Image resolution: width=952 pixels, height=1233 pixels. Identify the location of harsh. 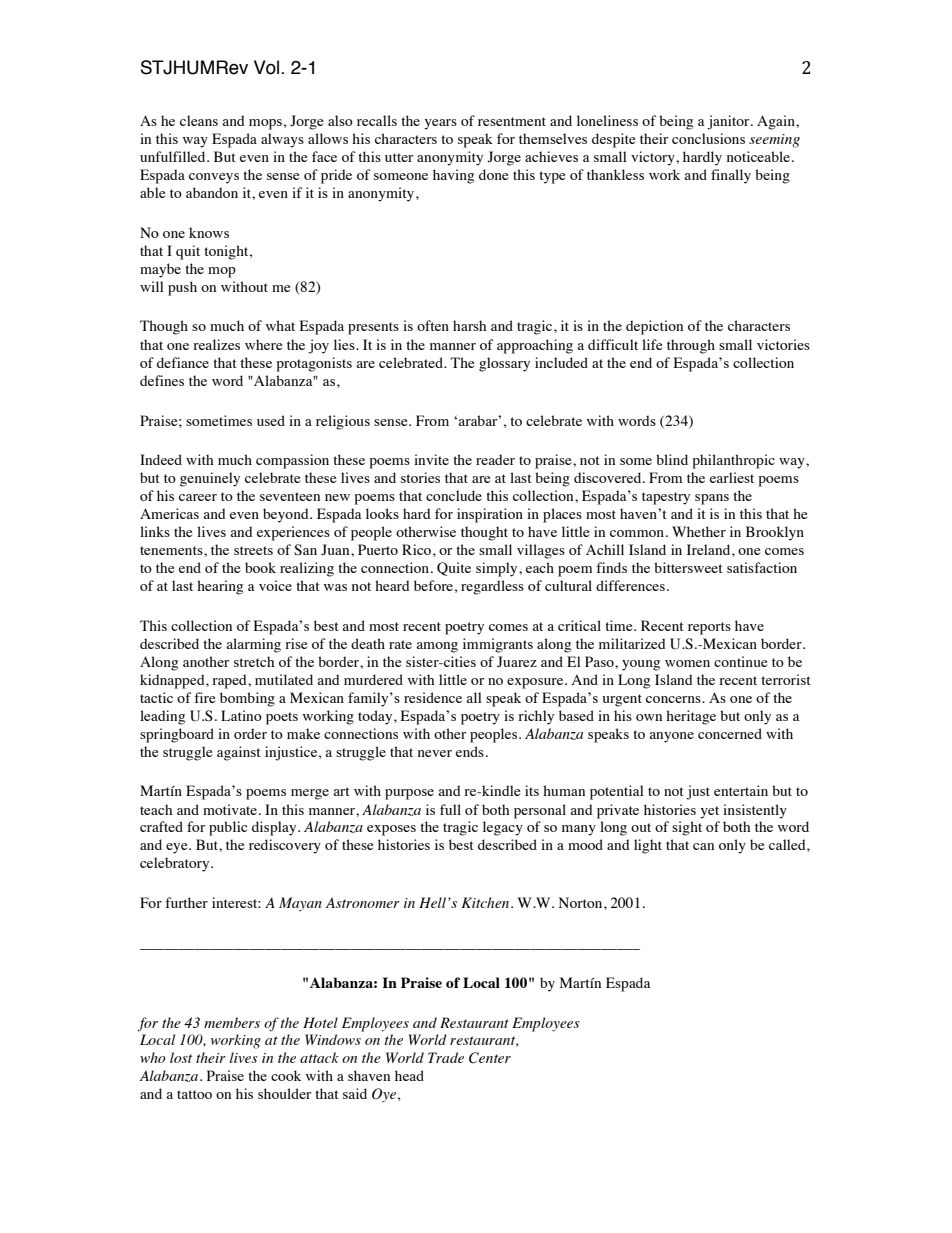
(469, 325).
